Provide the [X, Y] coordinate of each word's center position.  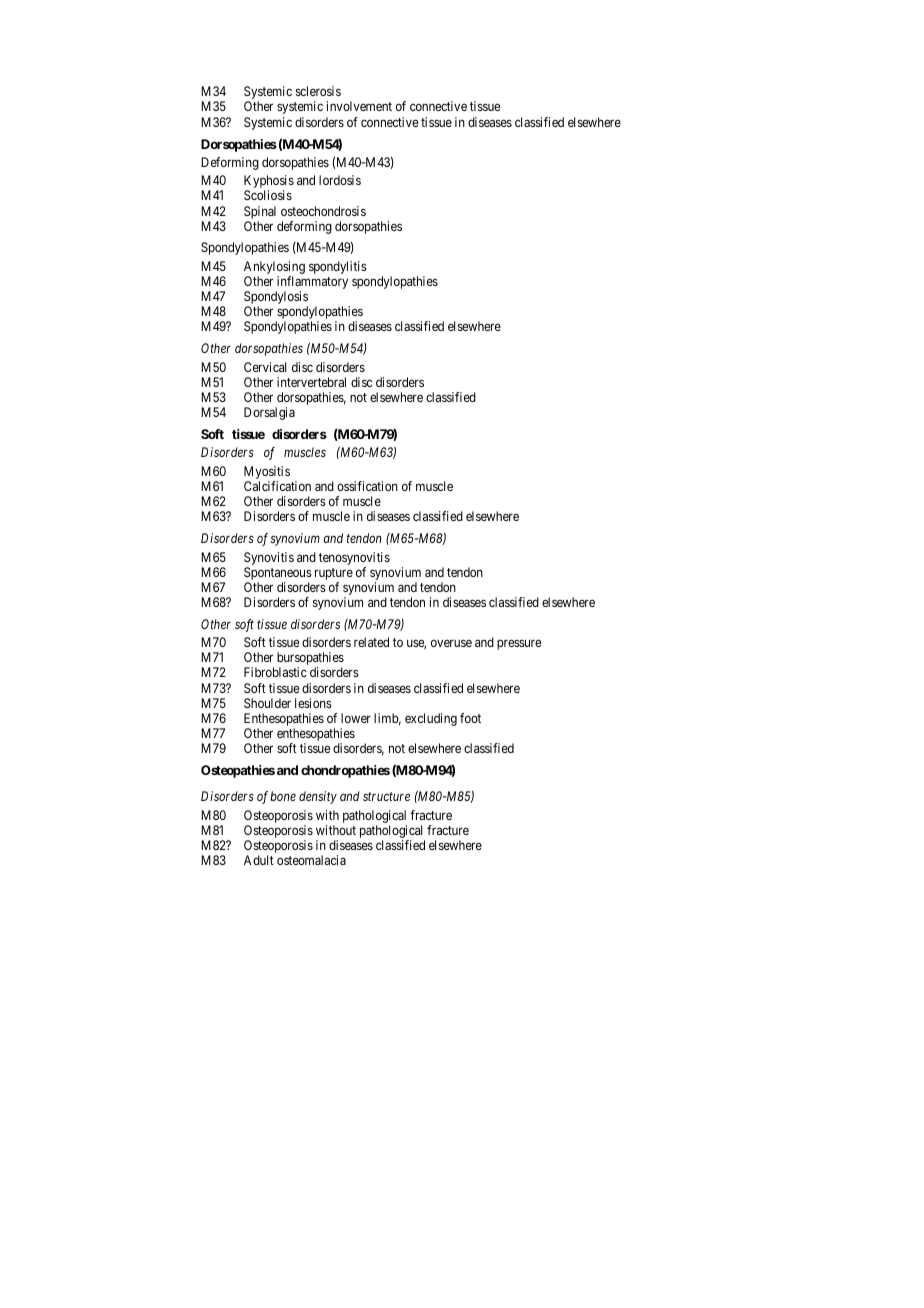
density [318, 797]
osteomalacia [311, 860]
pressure [519, 644]
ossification [367, 486]
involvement [359, 106]
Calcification [277, 486]
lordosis [340, 180]
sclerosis [318, 91]
